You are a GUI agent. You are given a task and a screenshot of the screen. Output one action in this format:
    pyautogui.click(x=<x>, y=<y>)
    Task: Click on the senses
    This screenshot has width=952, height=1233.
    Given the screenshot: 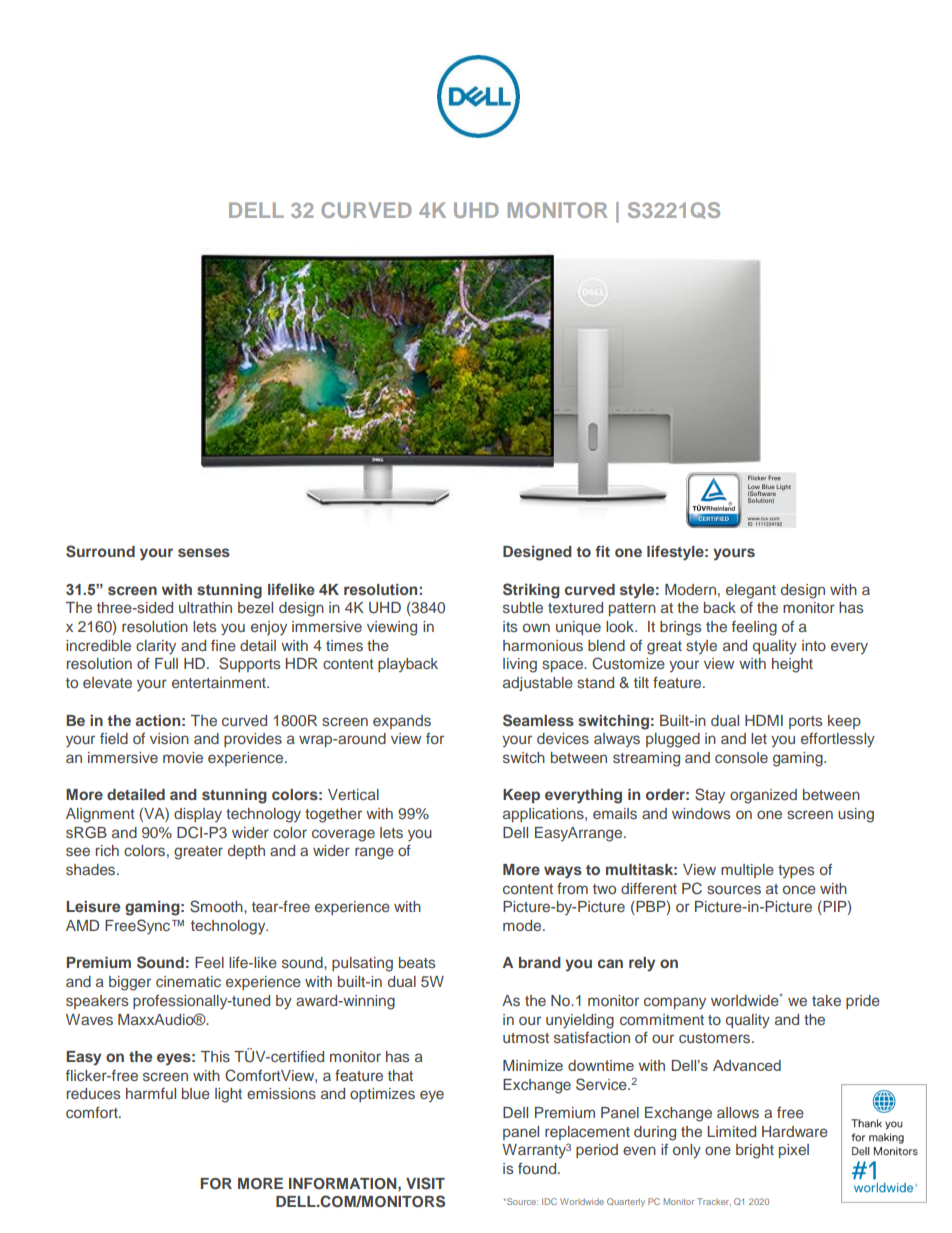 What is the action you would take?
    pyautogui.click(x=204, y=552)
